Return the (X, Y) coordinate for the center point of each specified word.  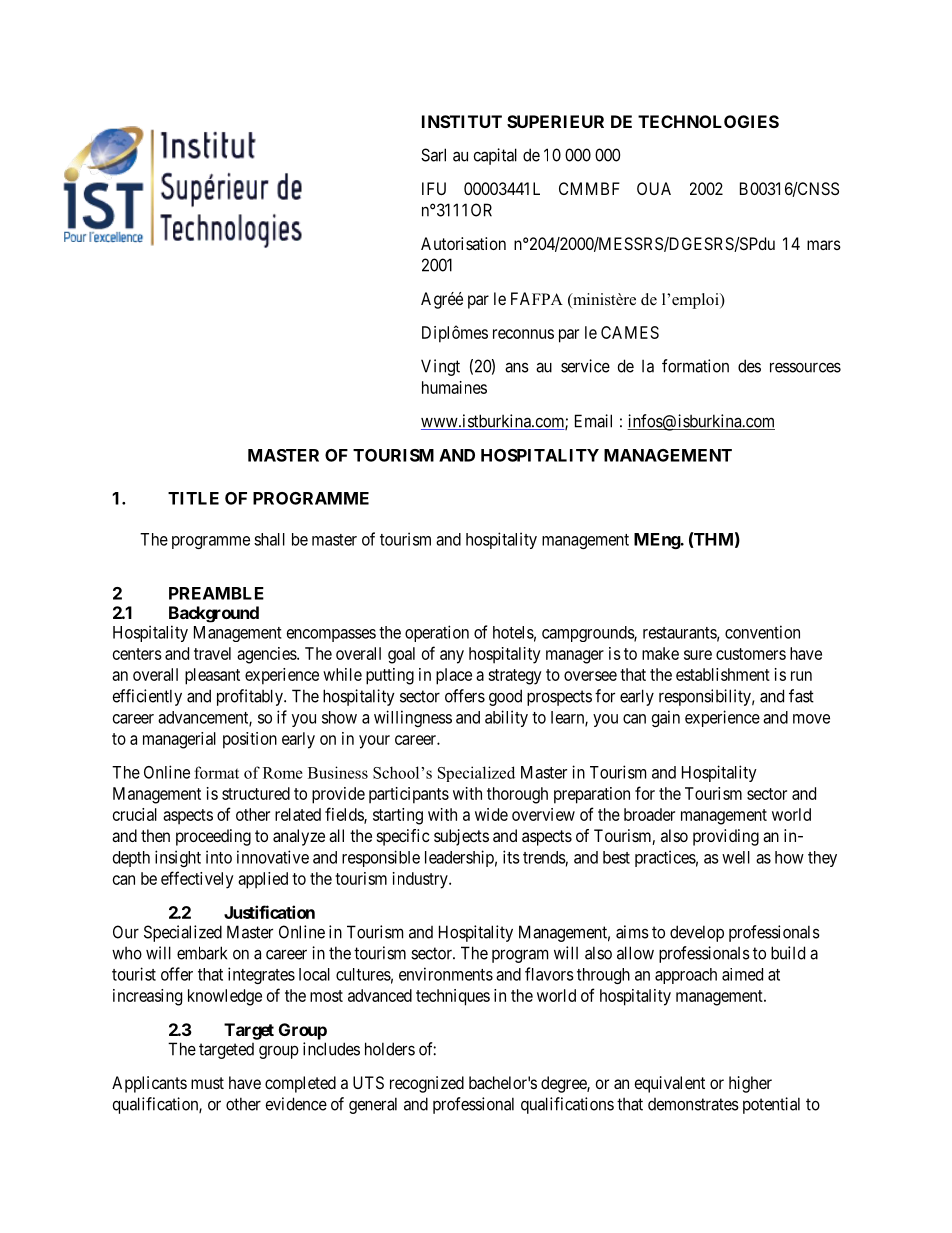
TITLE (193, 498)
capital (495, 156)
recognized (427, 1084)
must (207, 1083)
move (811, 719)
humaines (454, 387)
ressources (805, 367)
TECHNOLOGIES (708, 121)
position (250, 740)
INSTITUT (462, 121)
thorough (517, 795)
